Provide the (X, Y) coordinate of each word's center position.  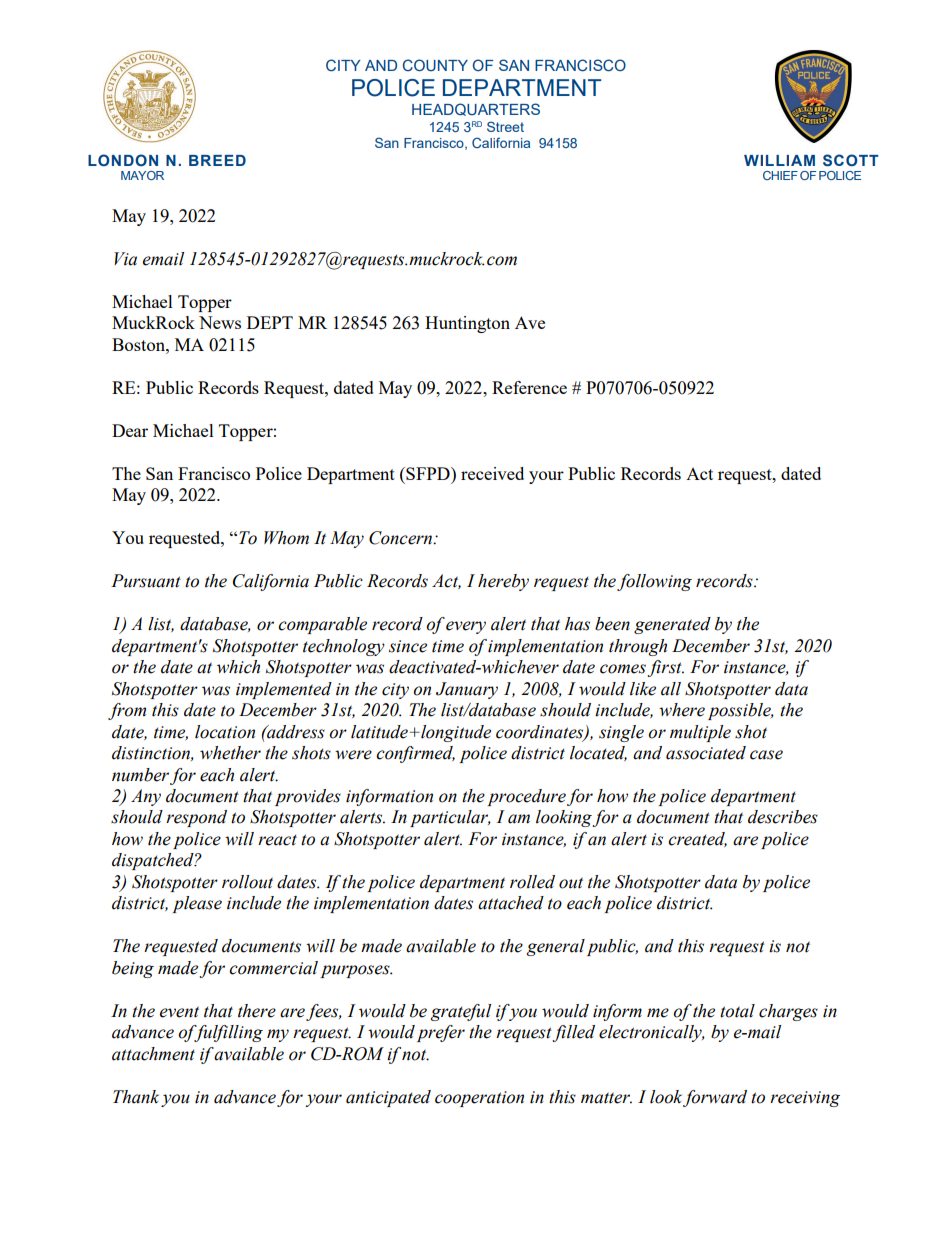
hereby (503, 582)
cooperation (479, 1099)
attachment (153, 1054)
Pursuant (146, 581)
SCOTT (851, 160)
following (654, 582)
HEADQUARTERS (476, 109)
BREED (217, 160)
